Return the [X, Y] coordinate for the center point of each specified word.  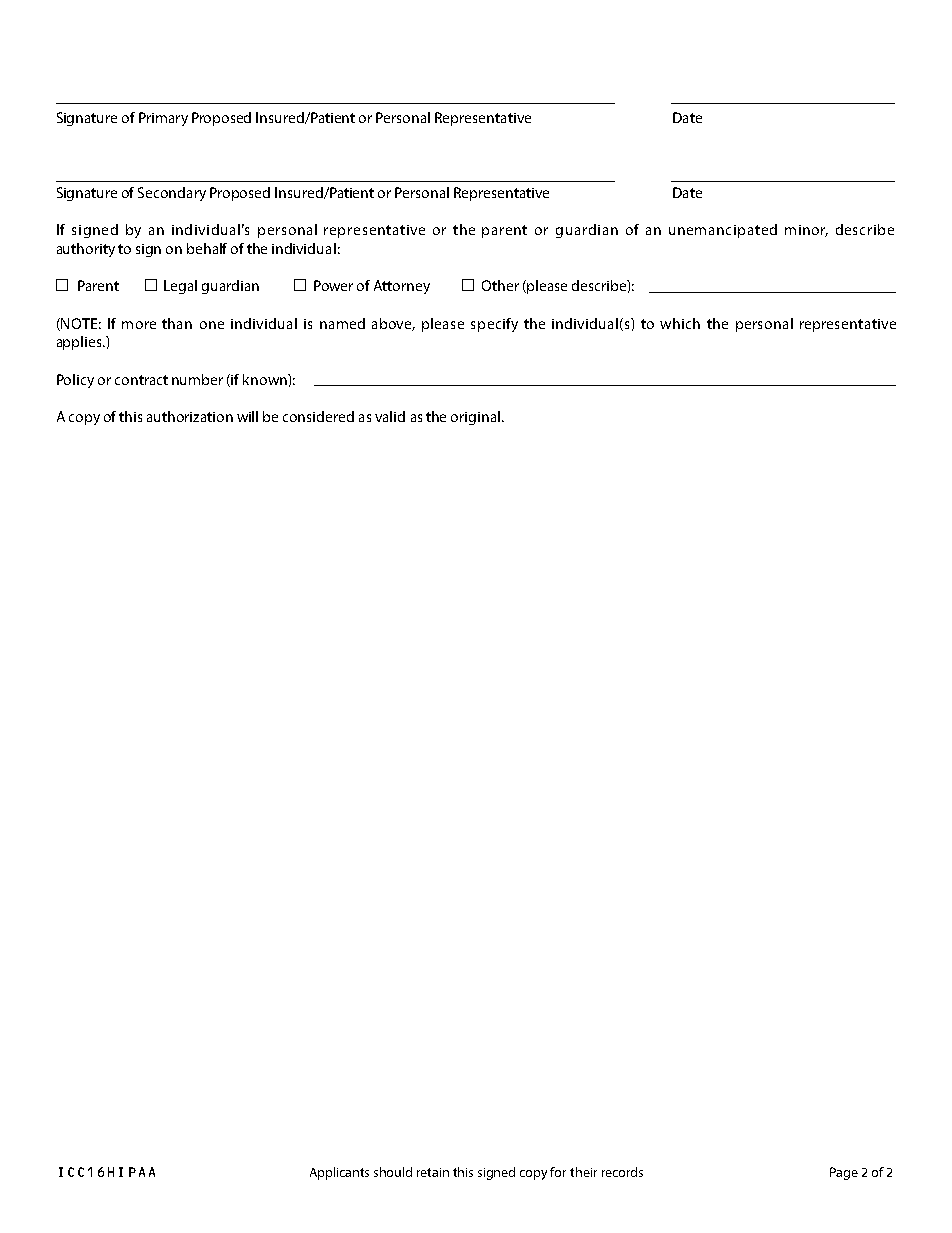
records [622, 1172]
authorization [190, 416]
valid [390, 416]
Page [844, 1173]
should [393, 1172]
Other [500, 285]
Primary [163, 119]
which [680, 323]
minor [806, 231]
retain [433, 1172]
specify [494, 325]
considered [318, 416]
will [247, 416]
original [475, 418]
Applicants [339, 1173]
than [177, 323]
